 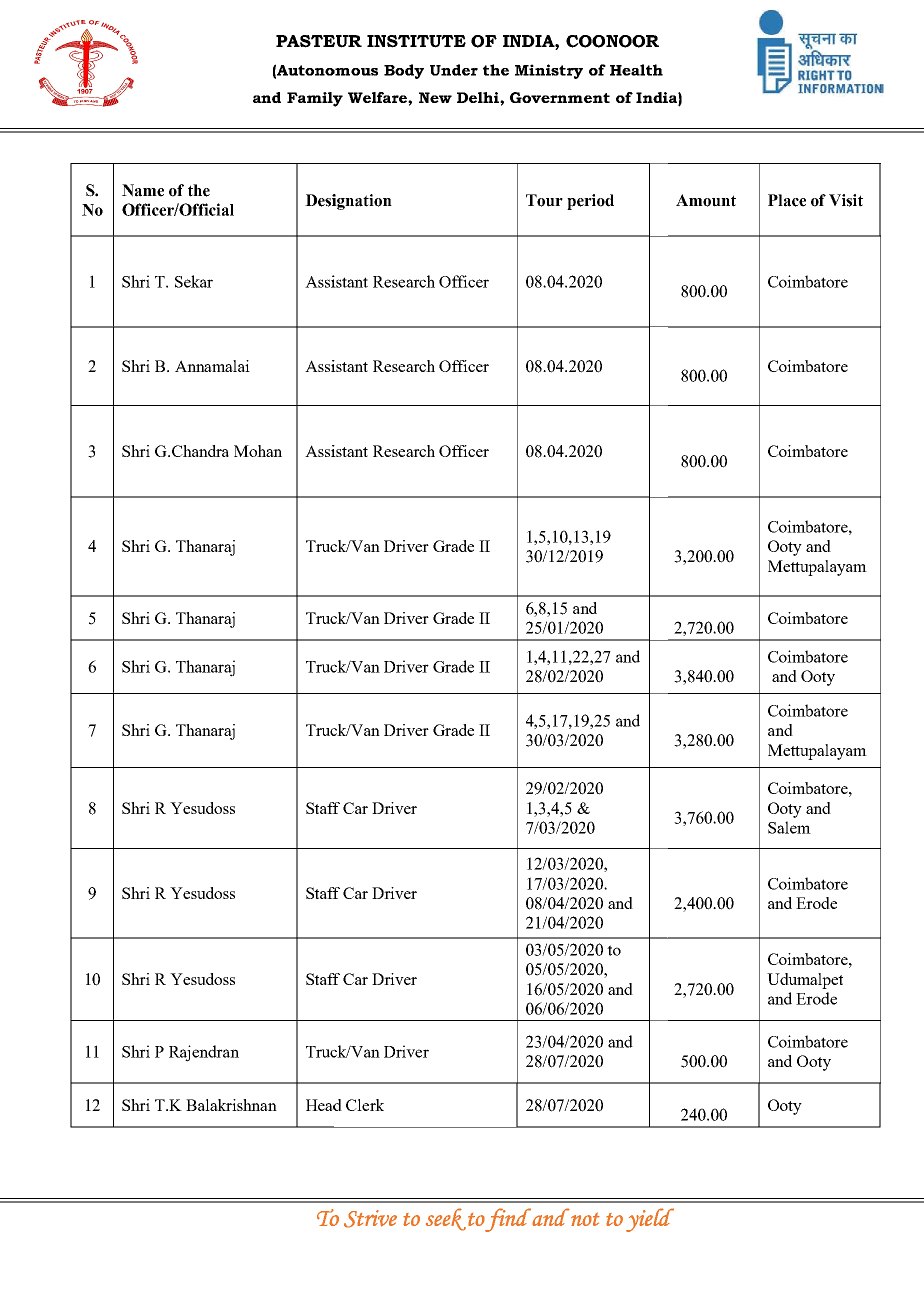 What do you see at coordinates (143, 190) in the screenshot?
I see `Name` at bounding box center [143, 190].
